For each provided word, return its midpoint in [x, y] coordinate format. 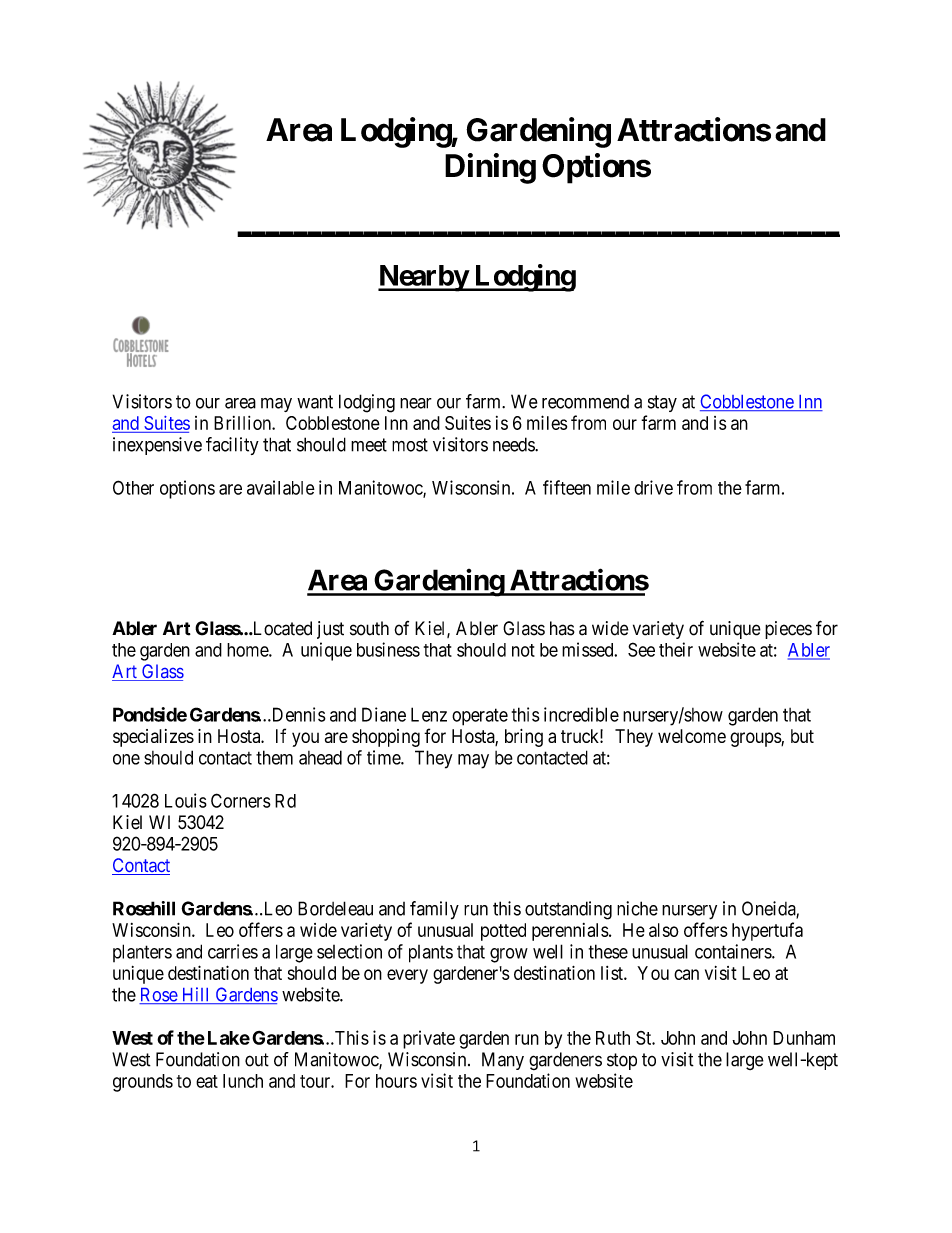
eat [207, 1081]
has [562, 628]
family [434, 910]
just [330, 630]
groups [756, 739]
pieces [788, 630]
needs [514, 444]
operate [480, 717]
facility [232, 446]
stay [662, 403]
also [664, 930]
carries [233, 951]
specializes [153, 738]
